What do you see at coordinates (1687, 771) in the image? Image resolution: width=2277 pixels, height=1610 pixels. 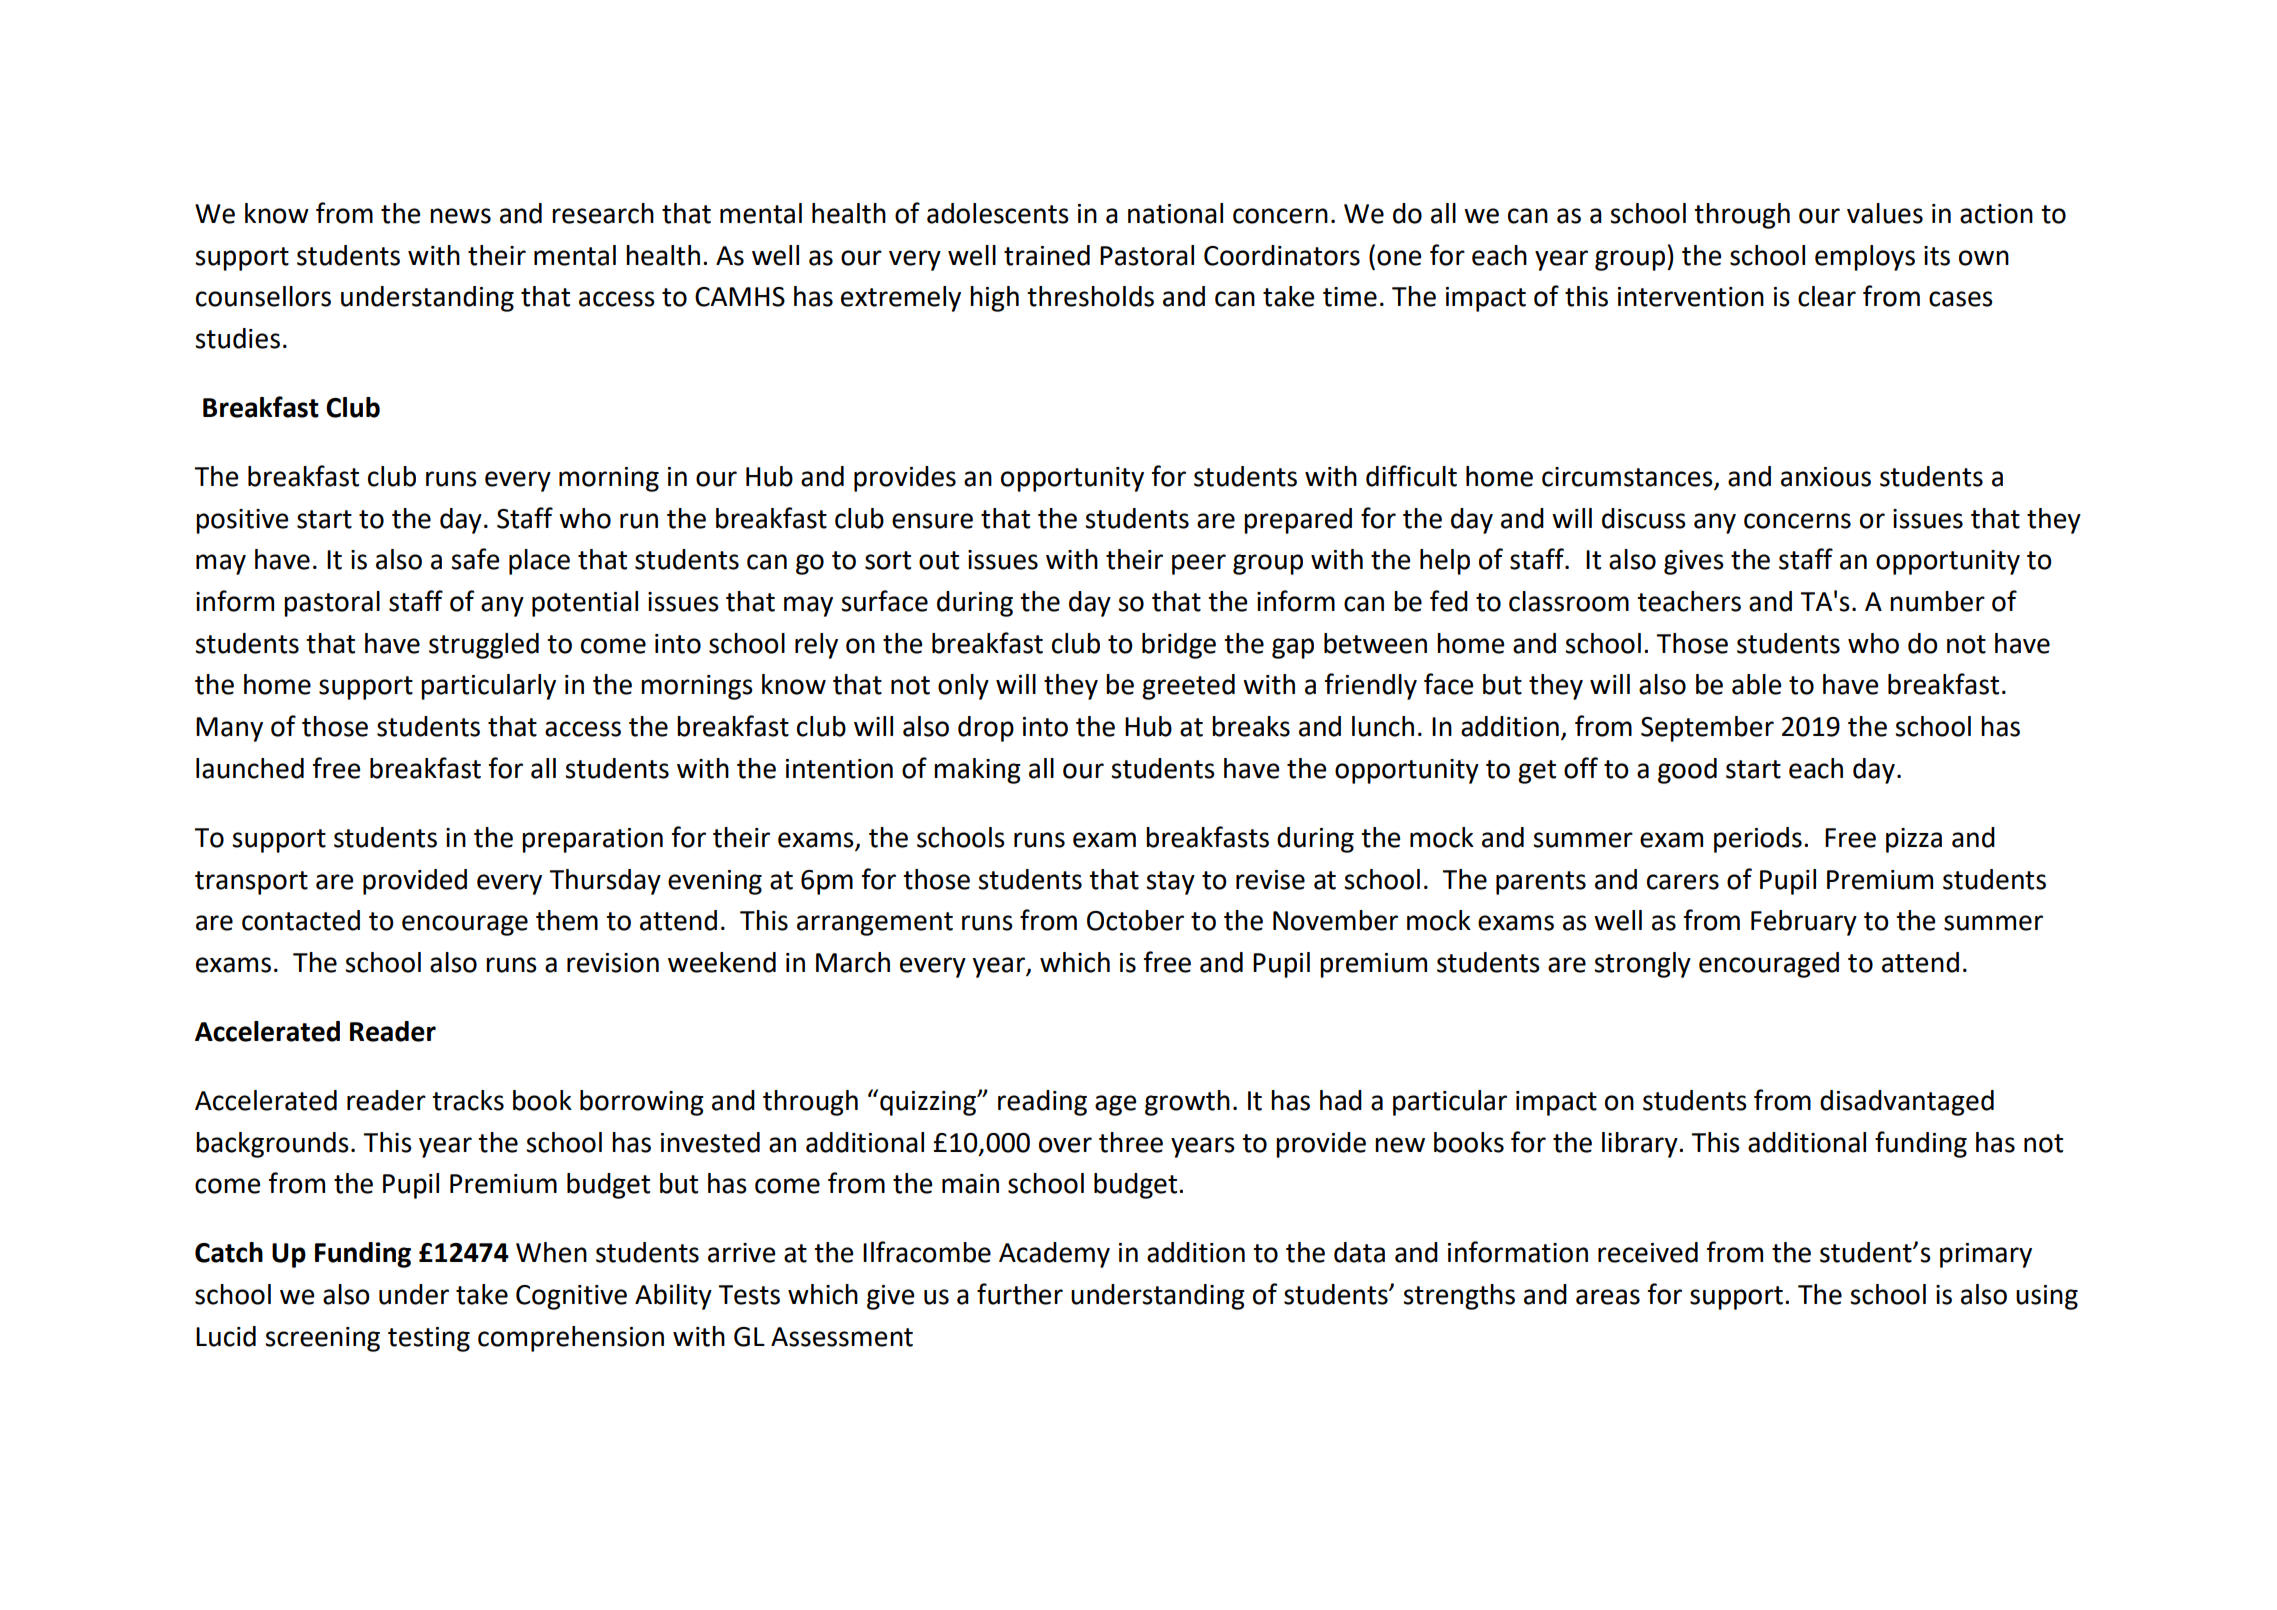 I see `good` at bounding box center [1687, 771].
